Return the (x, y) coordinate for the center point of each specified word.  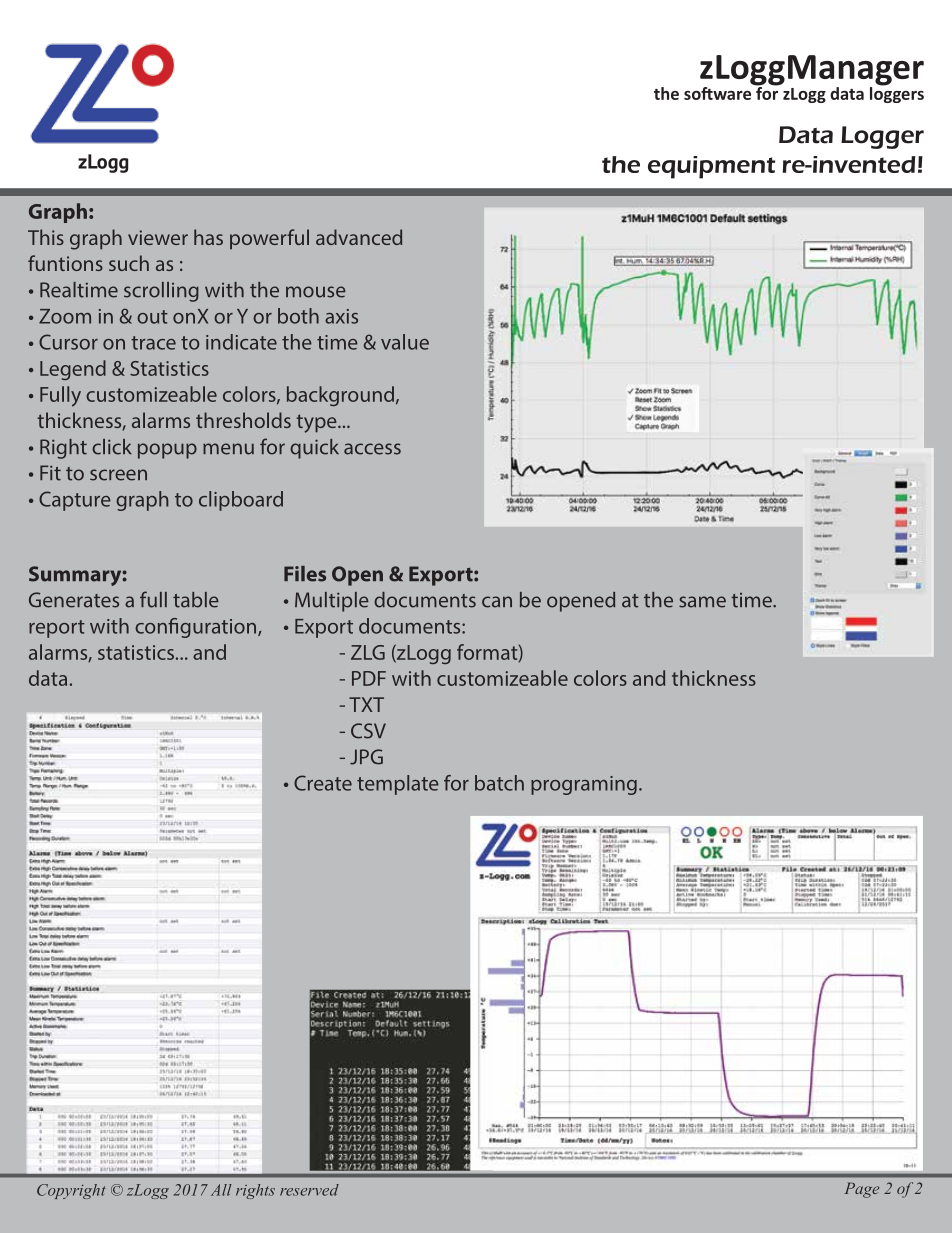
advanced (359, 237)
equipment (711, 167)
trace (153, 343)
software (719, 92)
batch (499, 783)
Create (323, 783)
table (196, 600)
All (221, 1190)
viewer (158, 237)
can (497, 602)
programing (584, 785)
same (702, 602)
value (405, 342)
